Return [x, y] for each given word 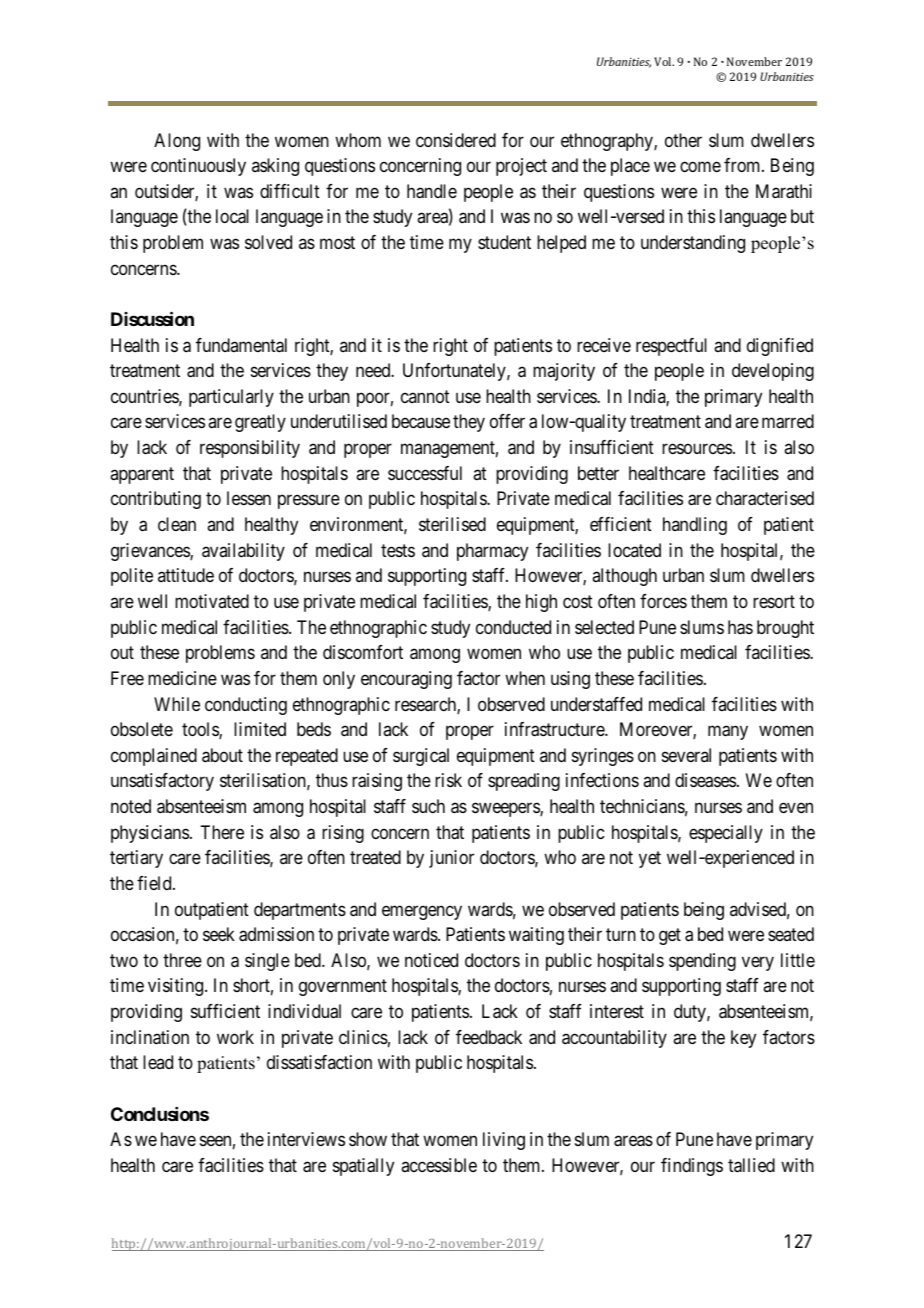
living [504, 1141]
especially [726, 834]
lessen [249, 498]
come [700, 167]
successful [425, 473]
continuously [198, 167]
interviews [306, 1139]
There [222, 832]
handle [432, 191]
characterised [765, 498]
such [428, 806]
